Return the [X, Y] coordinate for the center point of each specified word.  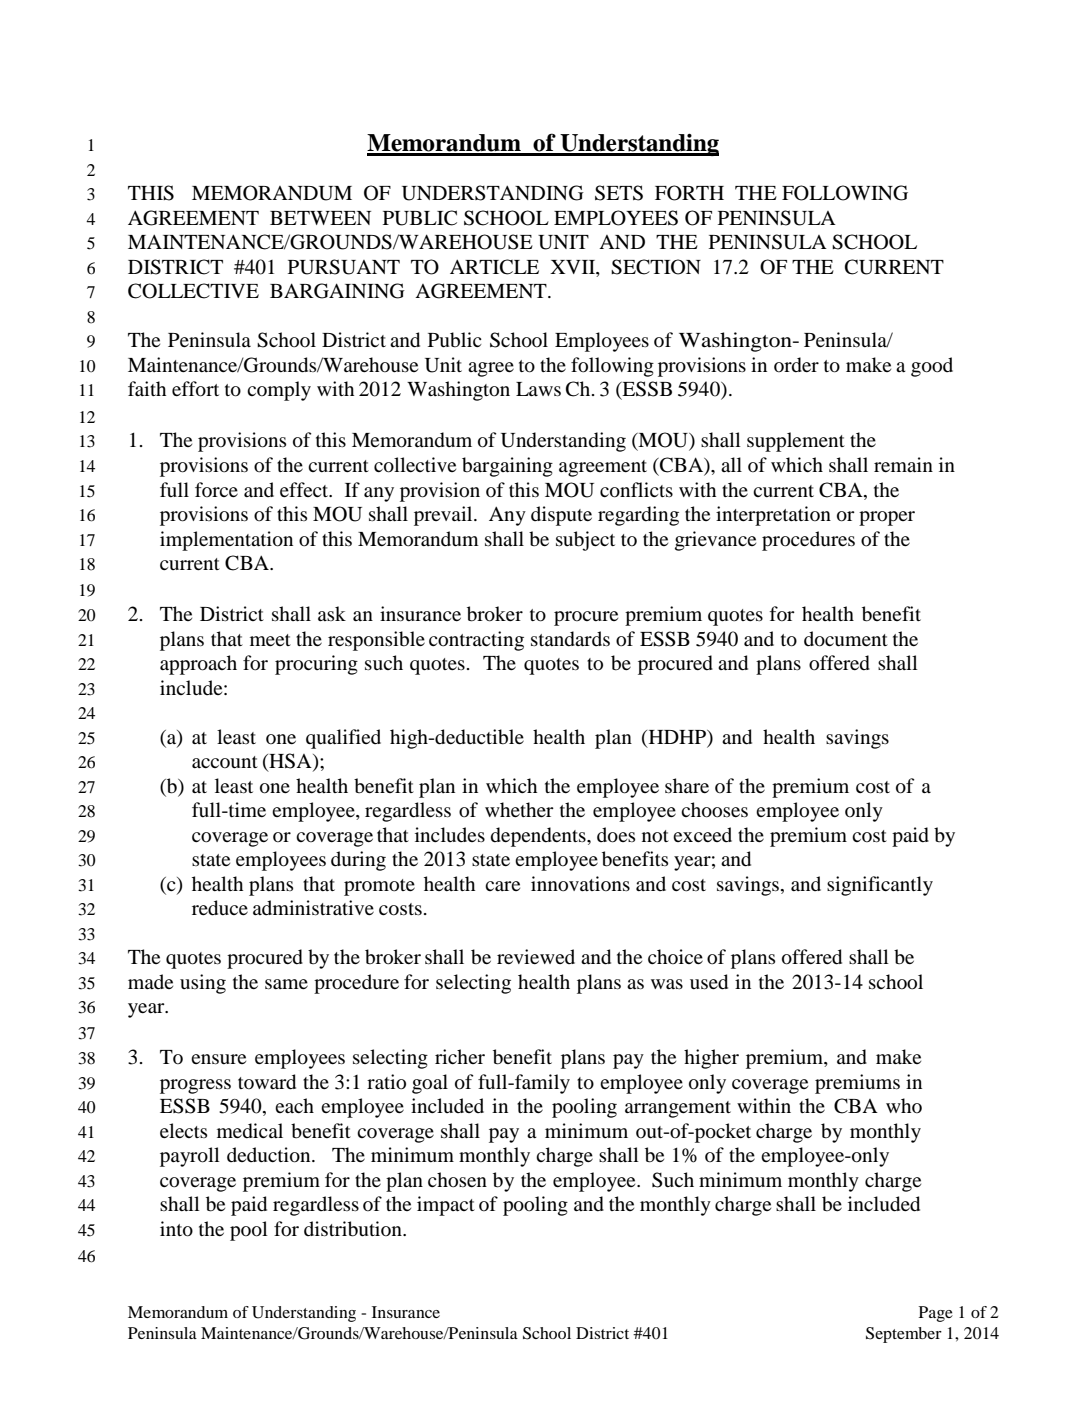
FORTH [689, 193]
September [904, 1335]
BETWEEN [320, 218]
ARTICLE [494, 267]
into [176, 1229]
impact [446, 1206]
